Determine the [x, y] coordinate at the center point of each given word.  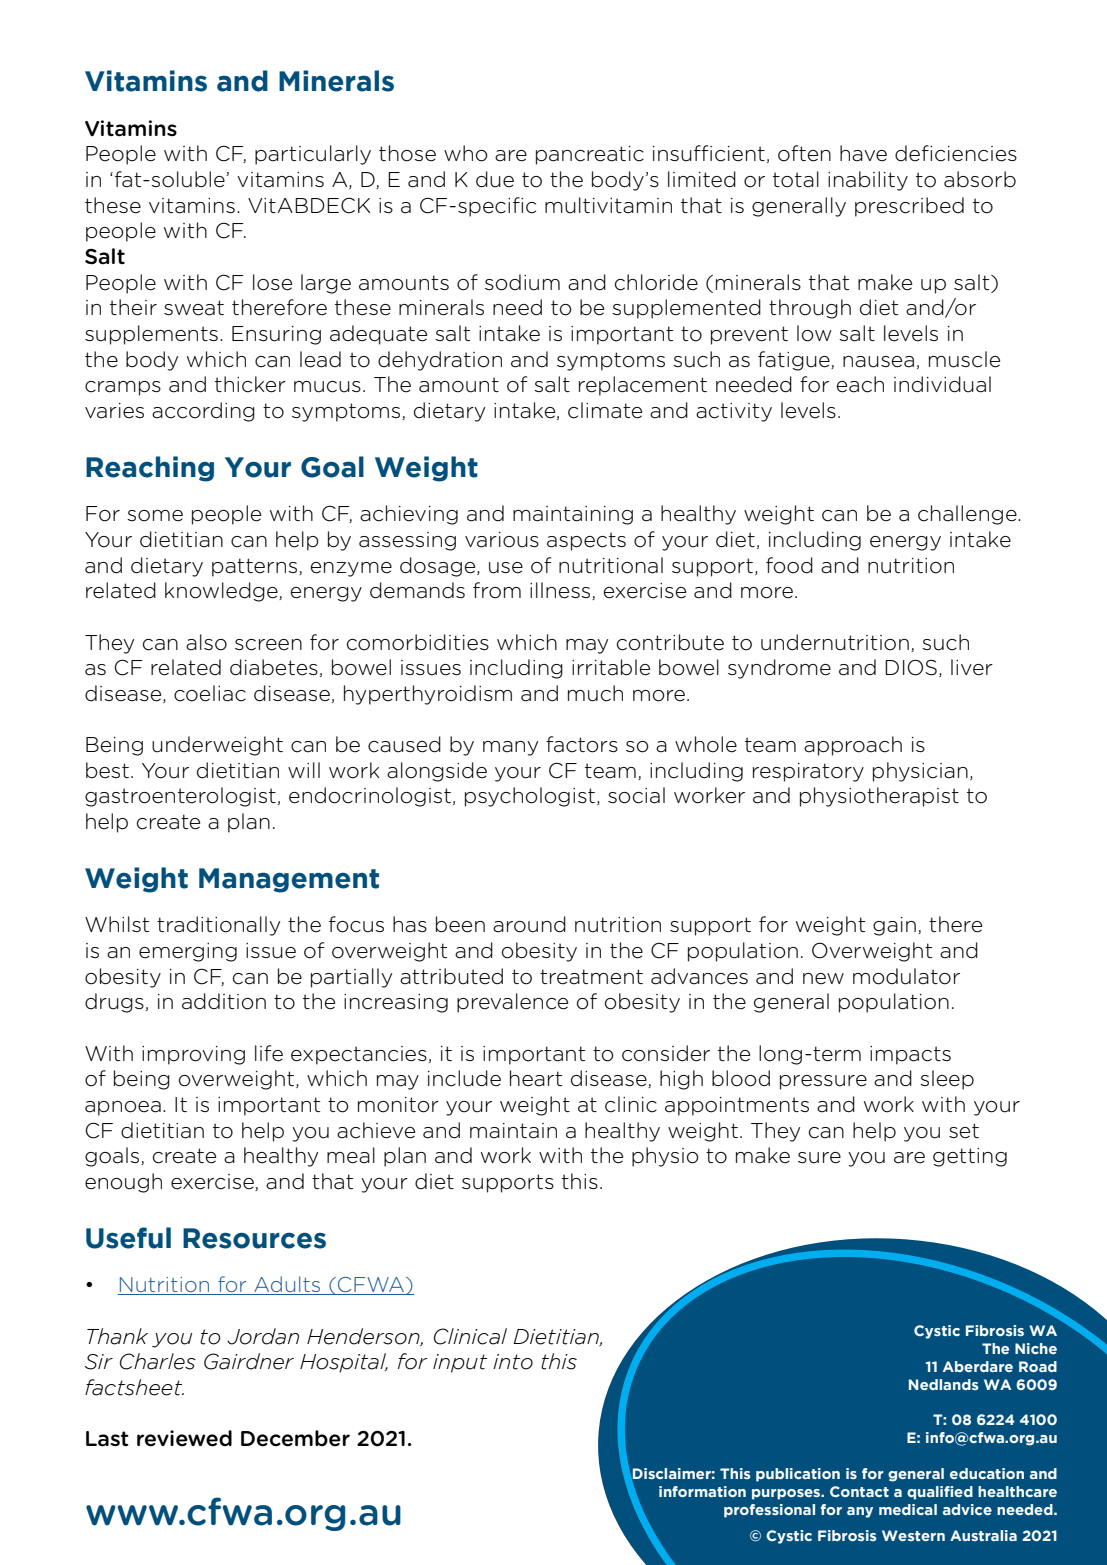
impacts [910, 1055]
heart [536, 1078]
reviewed [184, 1438]
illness [561, 591]
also [206, 642]
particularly [313, 155]
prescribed [909, 207]
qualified [940, 1493]
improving [193, 1055]
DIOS [911, 667]
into [513, 1362]
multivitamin [608, 205]
